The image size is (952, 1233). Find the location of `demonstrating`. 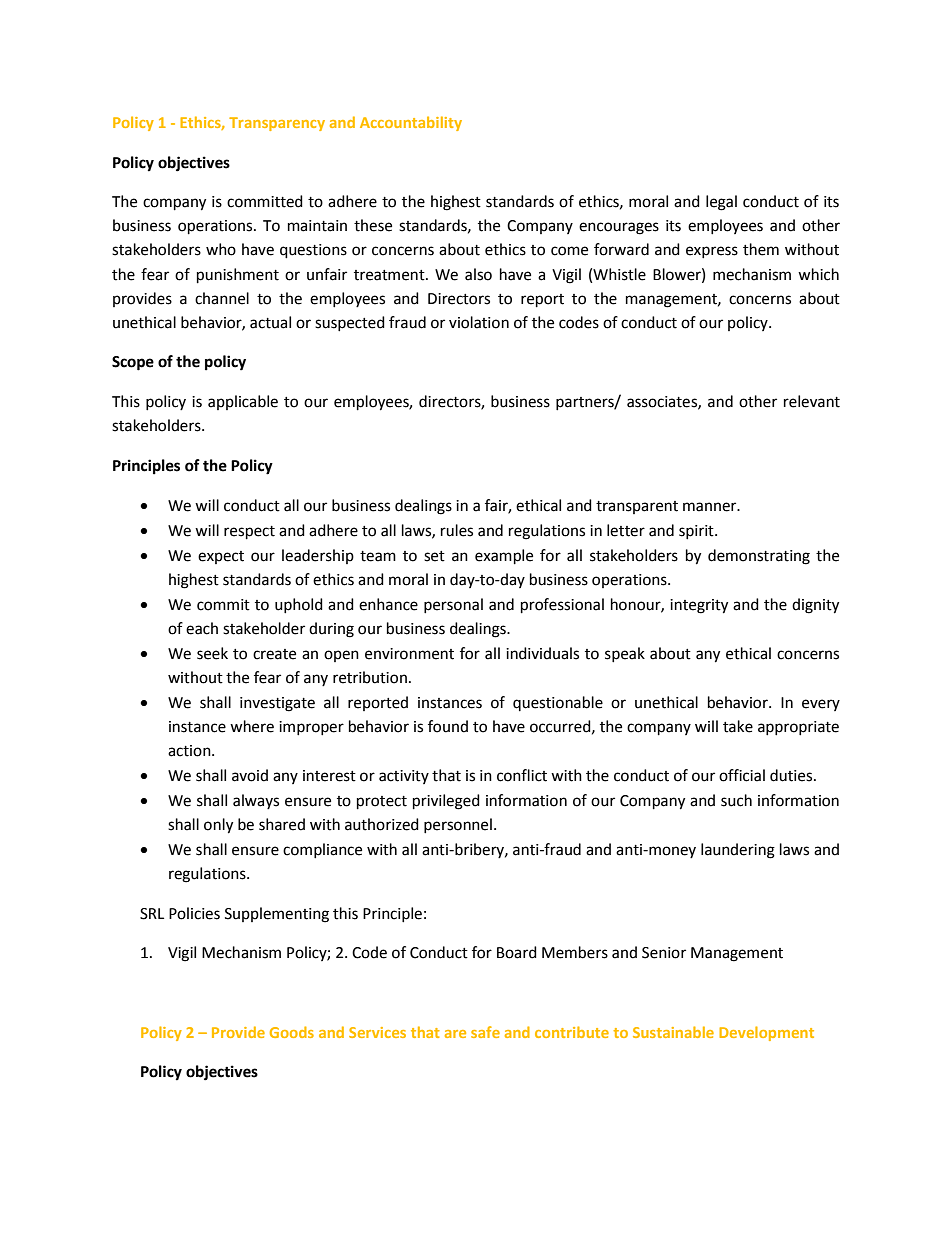

demonstrating is located at coordinates (759, 557).
